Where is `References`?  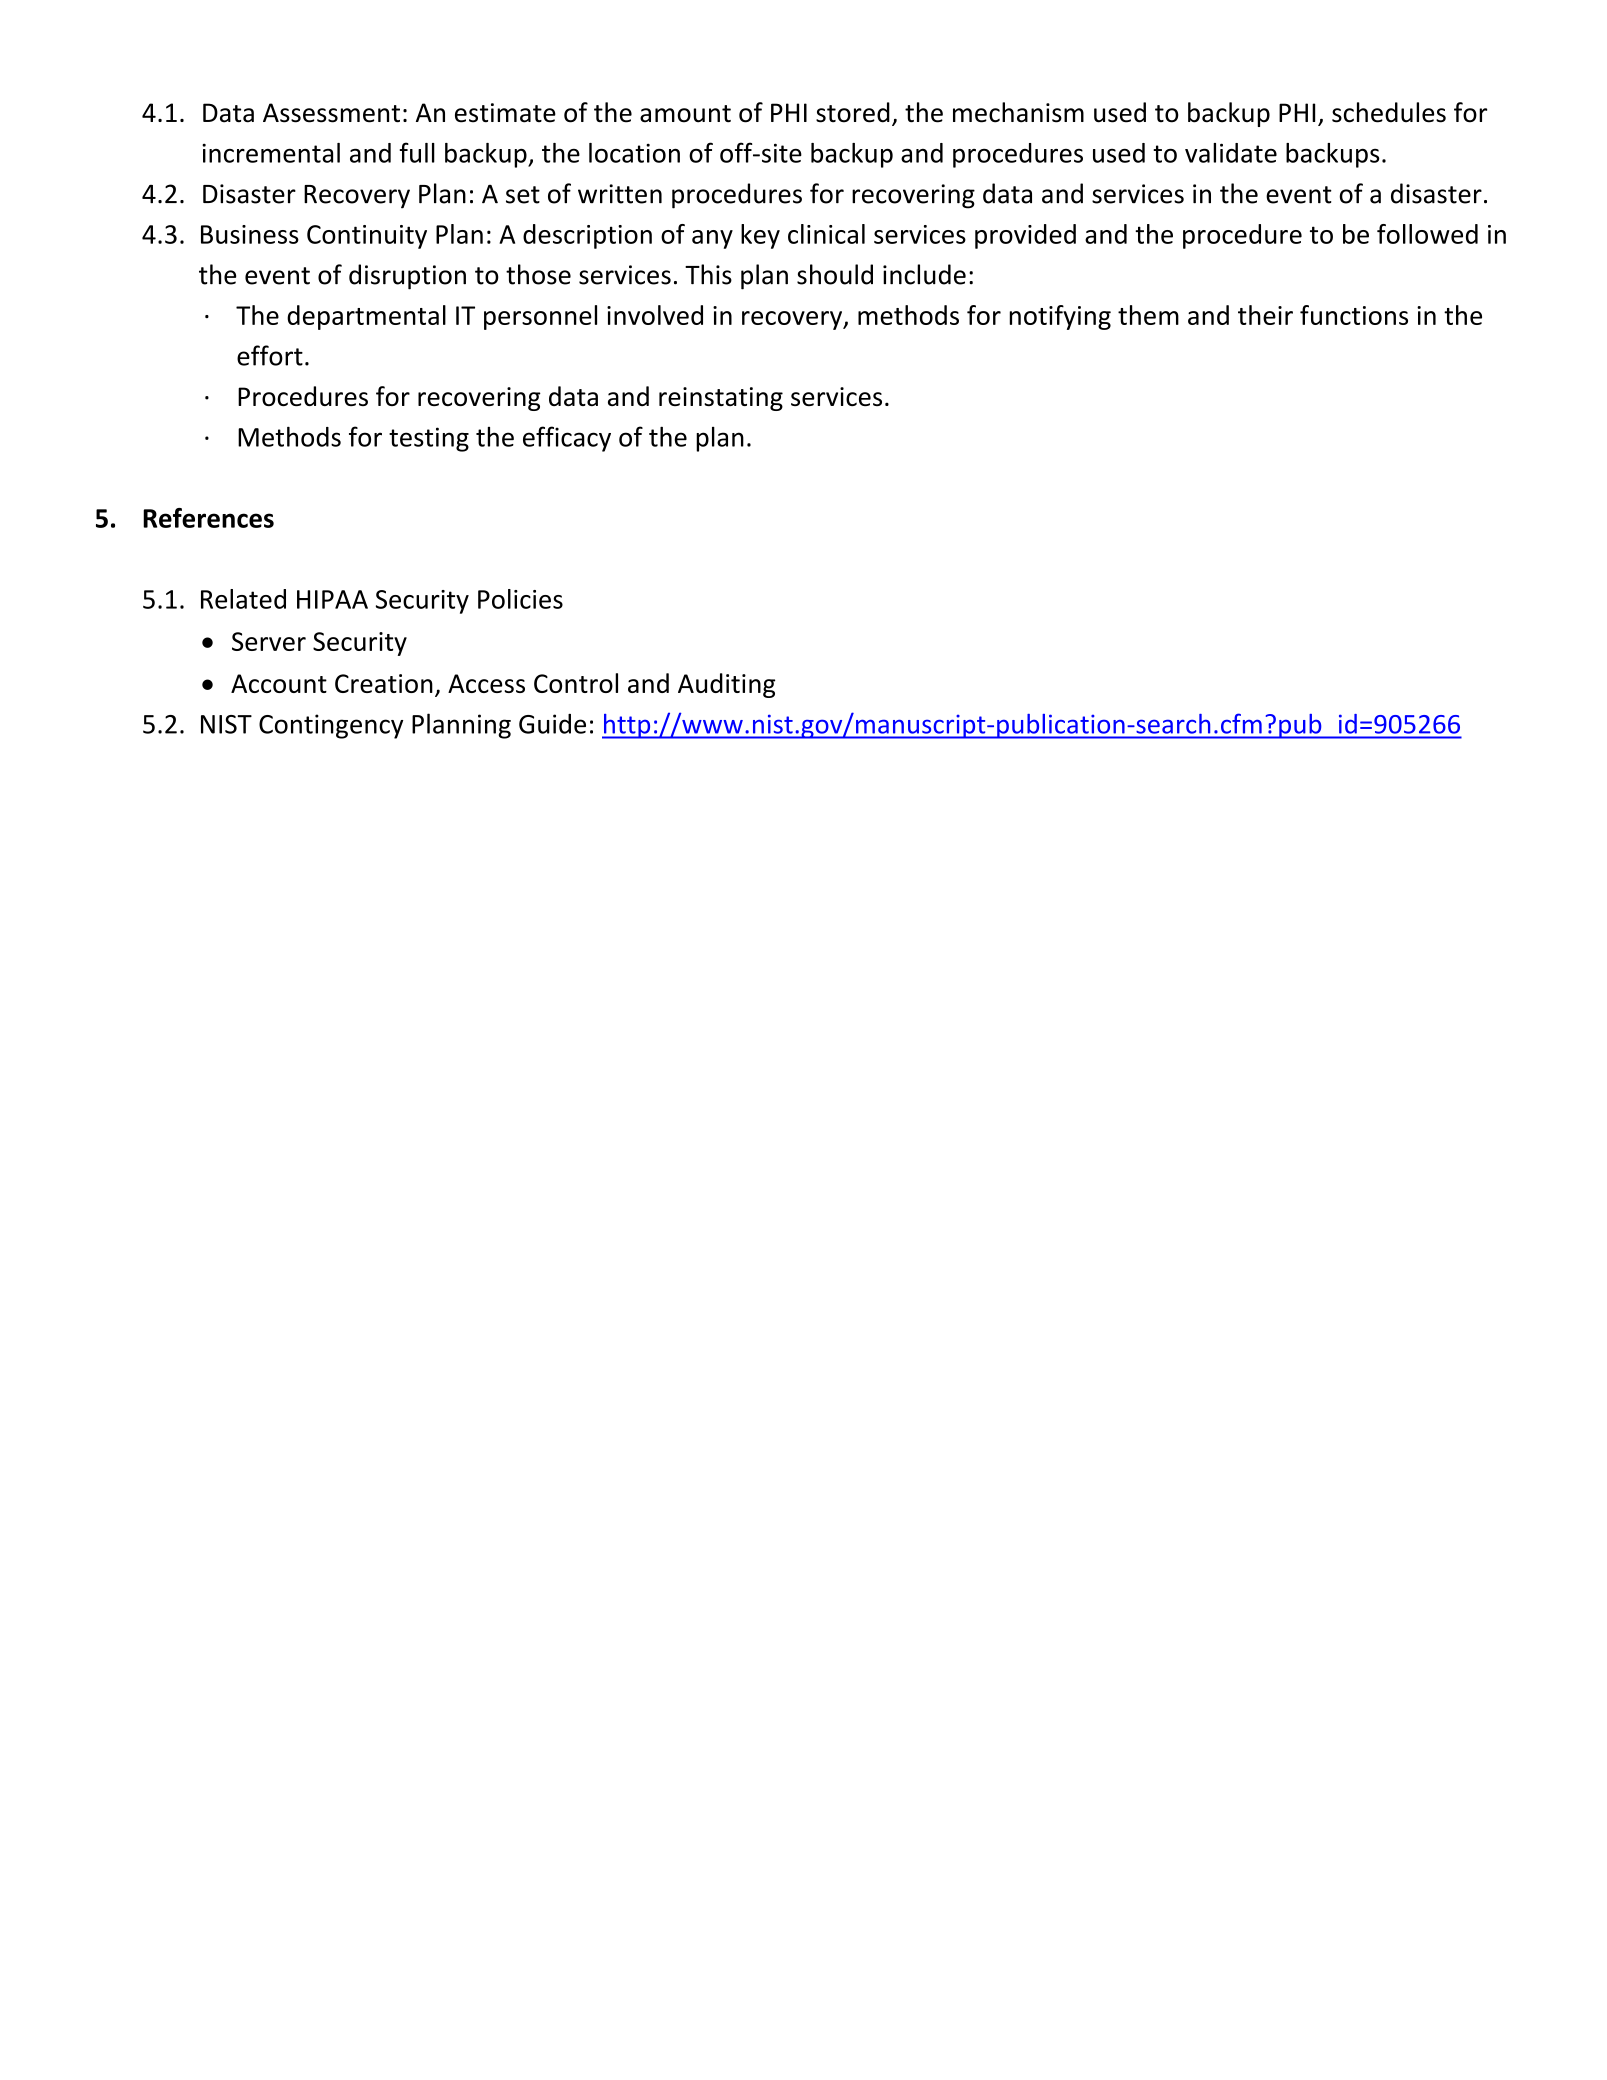
References is located at coordinates (208, 518).
